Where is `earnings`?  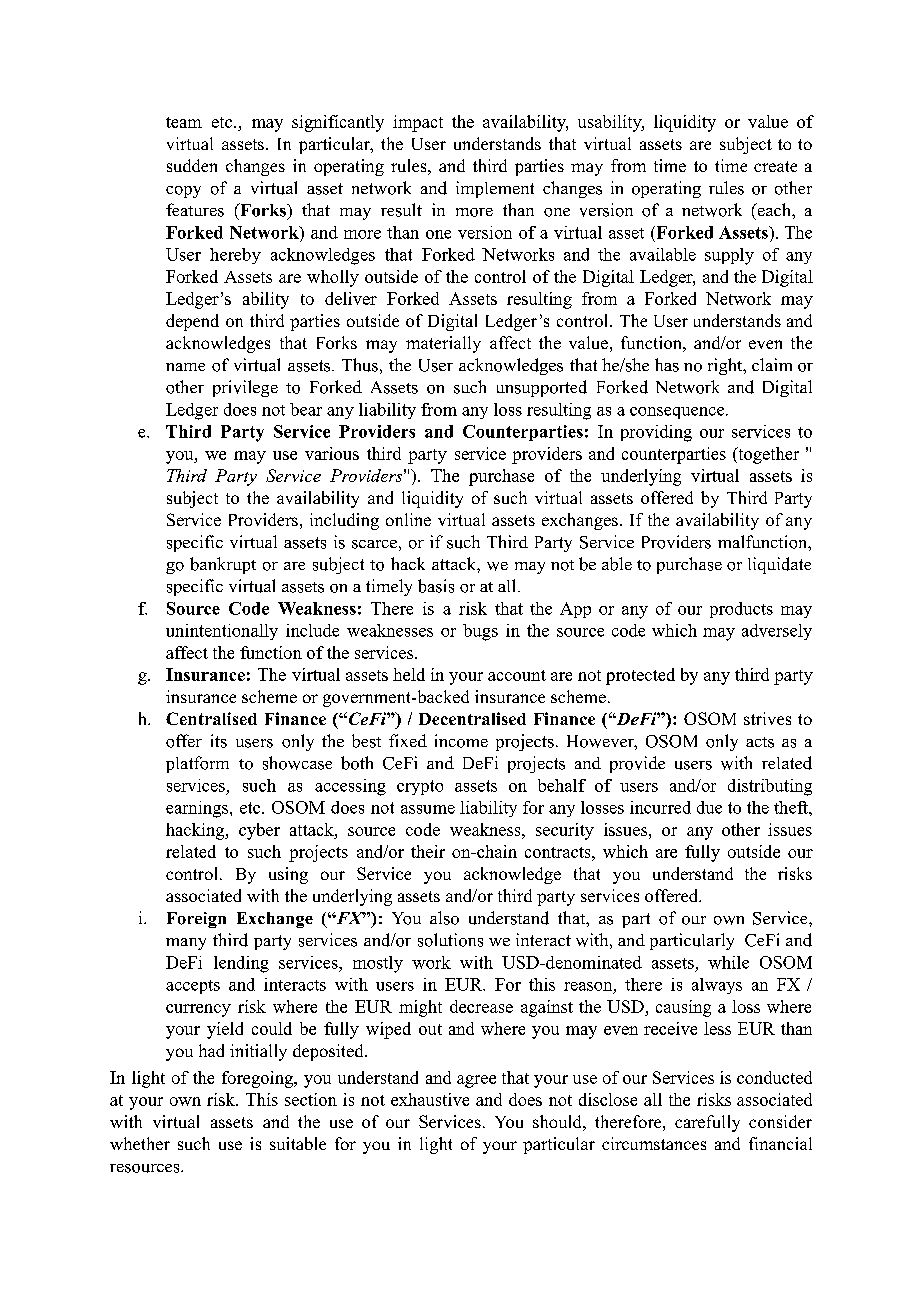
earnings is located at coordinates (197, 809).
